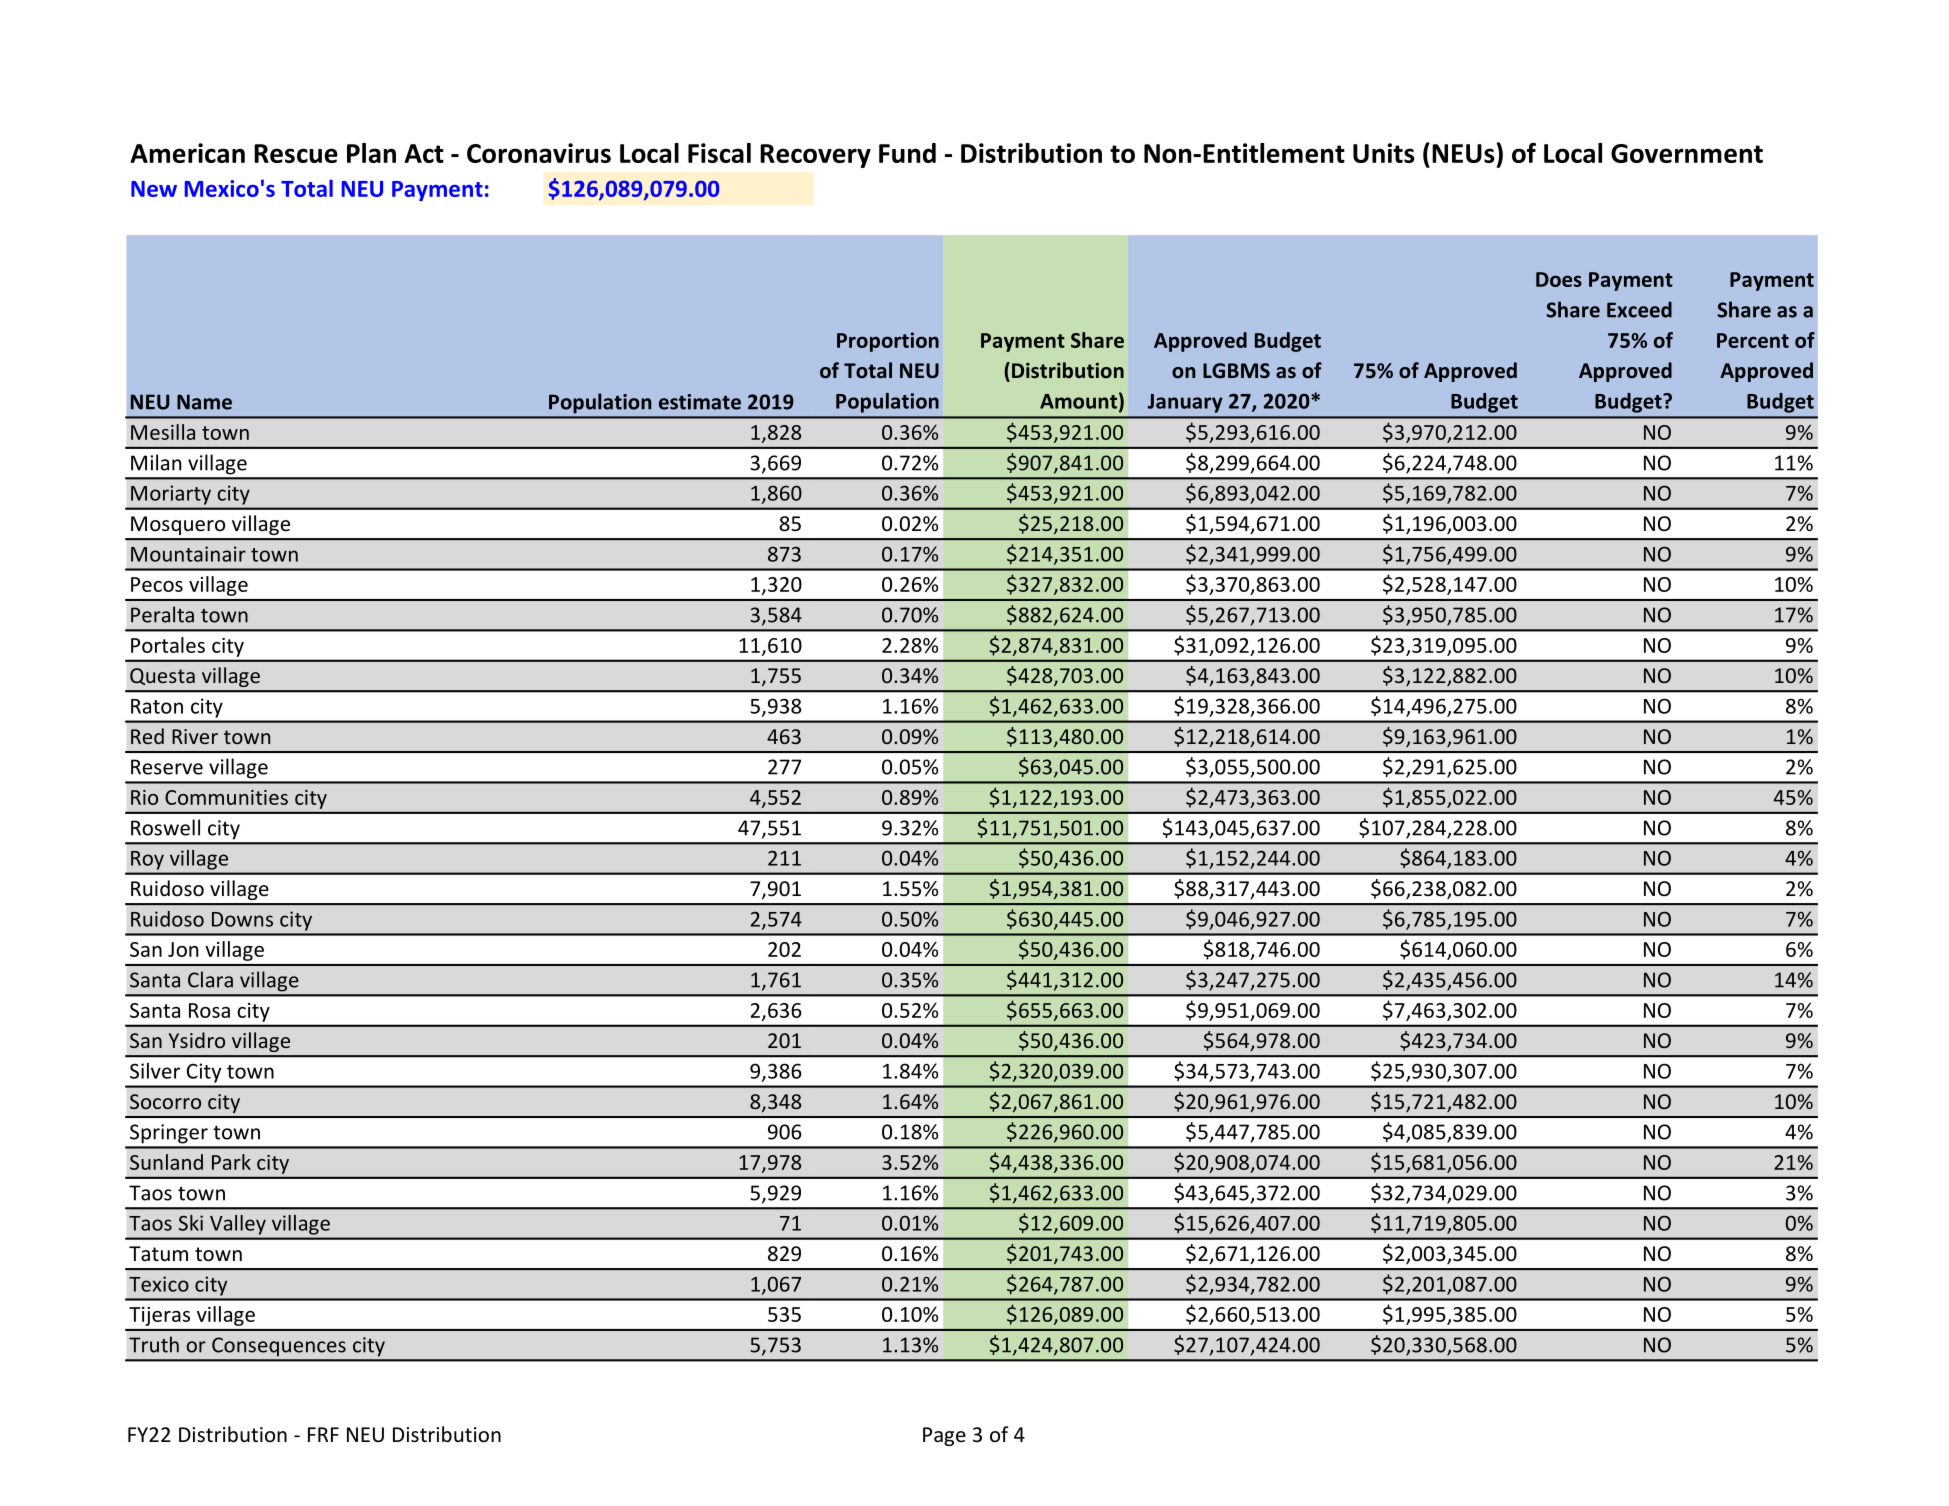 This screenshot has width=1949, height=1506. What do you see at coordinates (204, 402) in the screenshot?
I see `Name` at bounding box center [204, 402].
